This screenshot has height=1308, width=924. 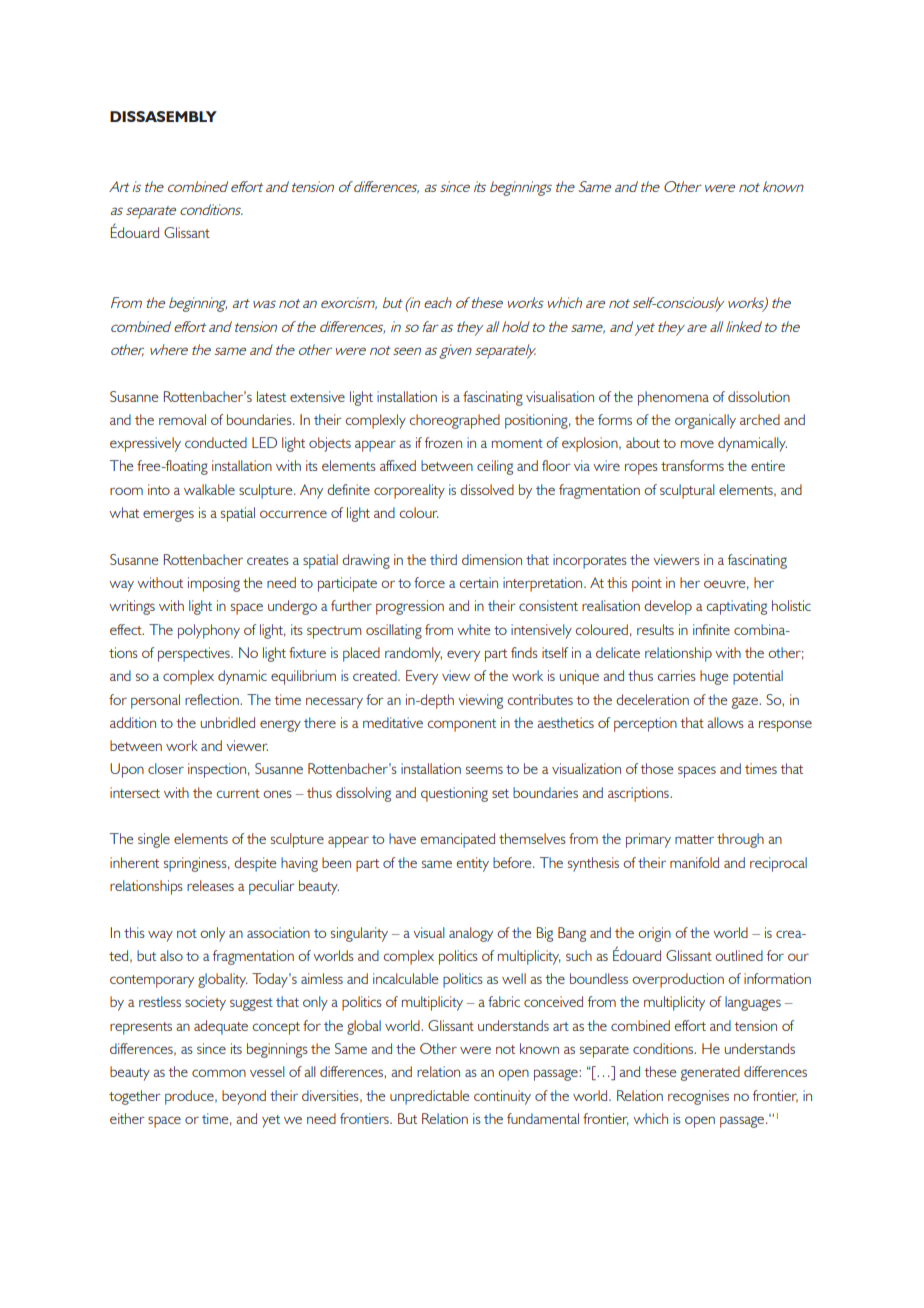 What do you see at coordinates (694, 862) in the screenshot?
I see `manifold` at bounding box center [694, 862].
